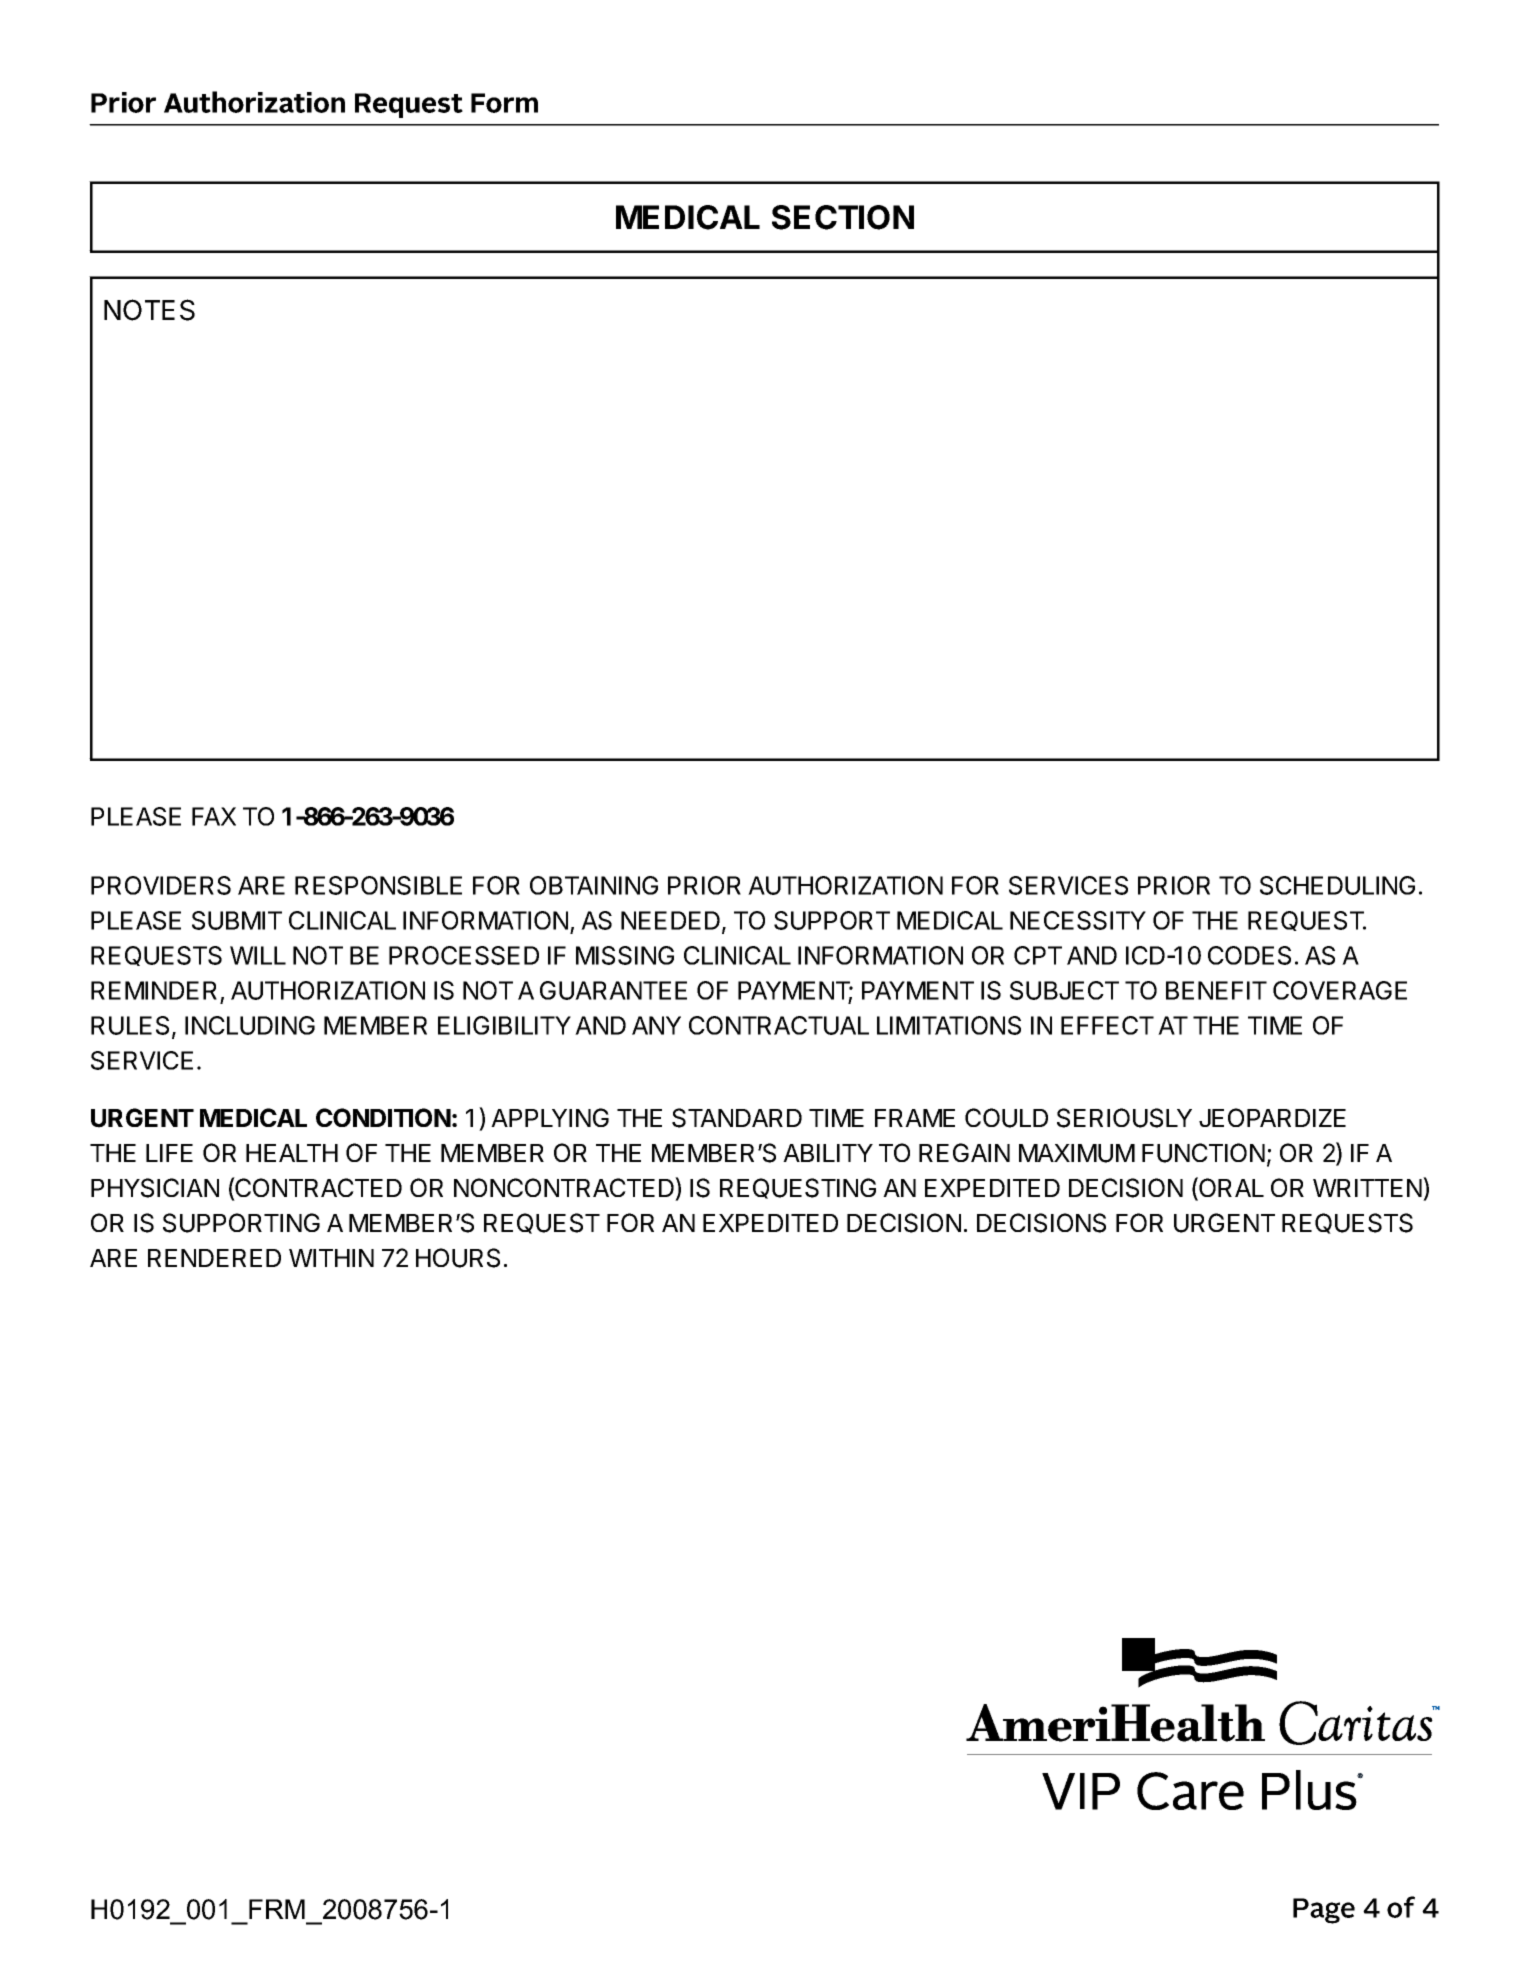  What do you see at coordinates (331, 1258) in the page?
I see `WITHIN` at bounding box center [331, 1258].
